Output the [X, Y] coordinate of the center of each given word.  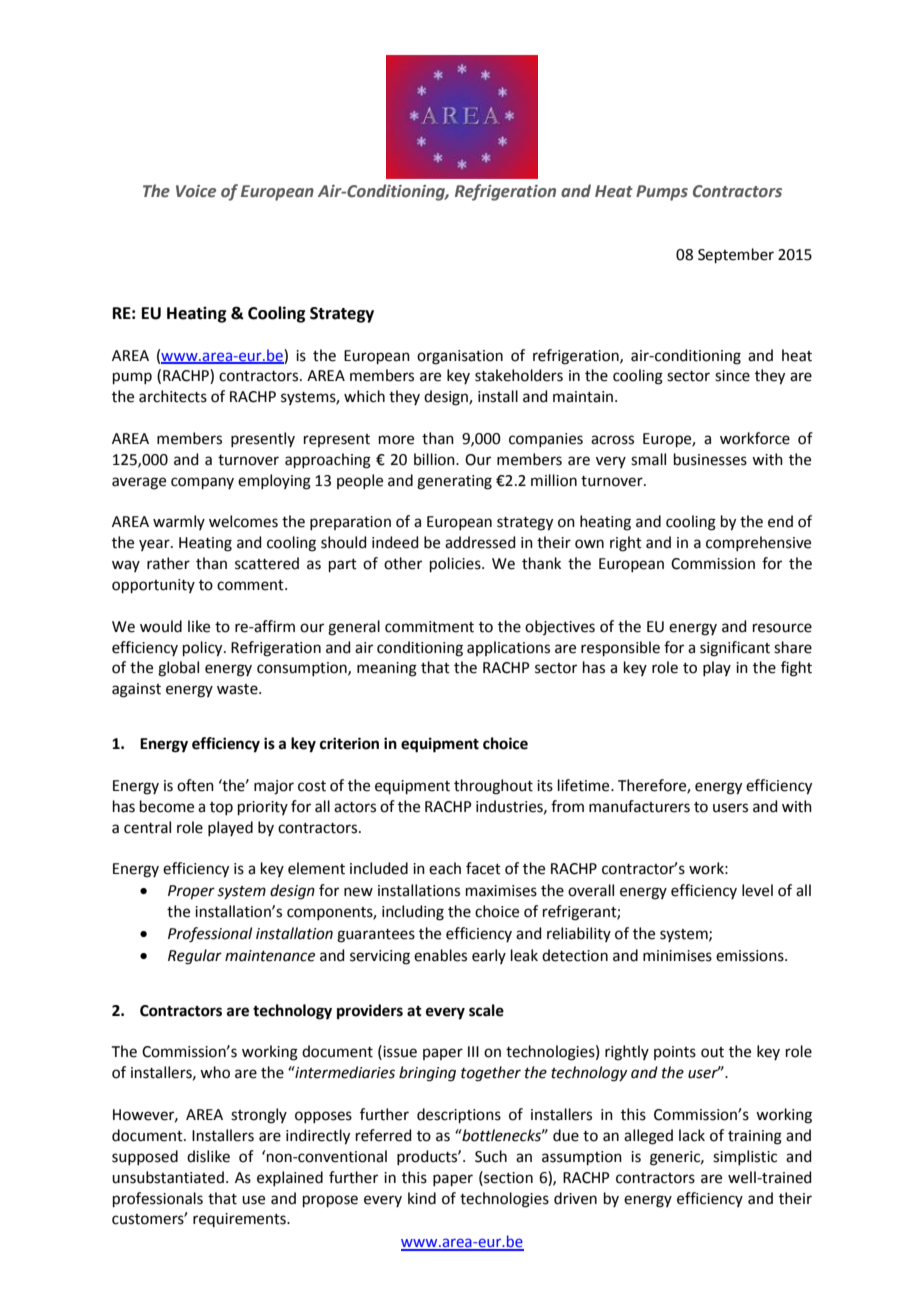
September [736, 255]
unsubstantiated [168, 1177]
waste [238, 689]
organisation [460, 357]
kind [422, 1198]
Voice [196, 191]
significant [735, 649]
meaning [387, 669]
